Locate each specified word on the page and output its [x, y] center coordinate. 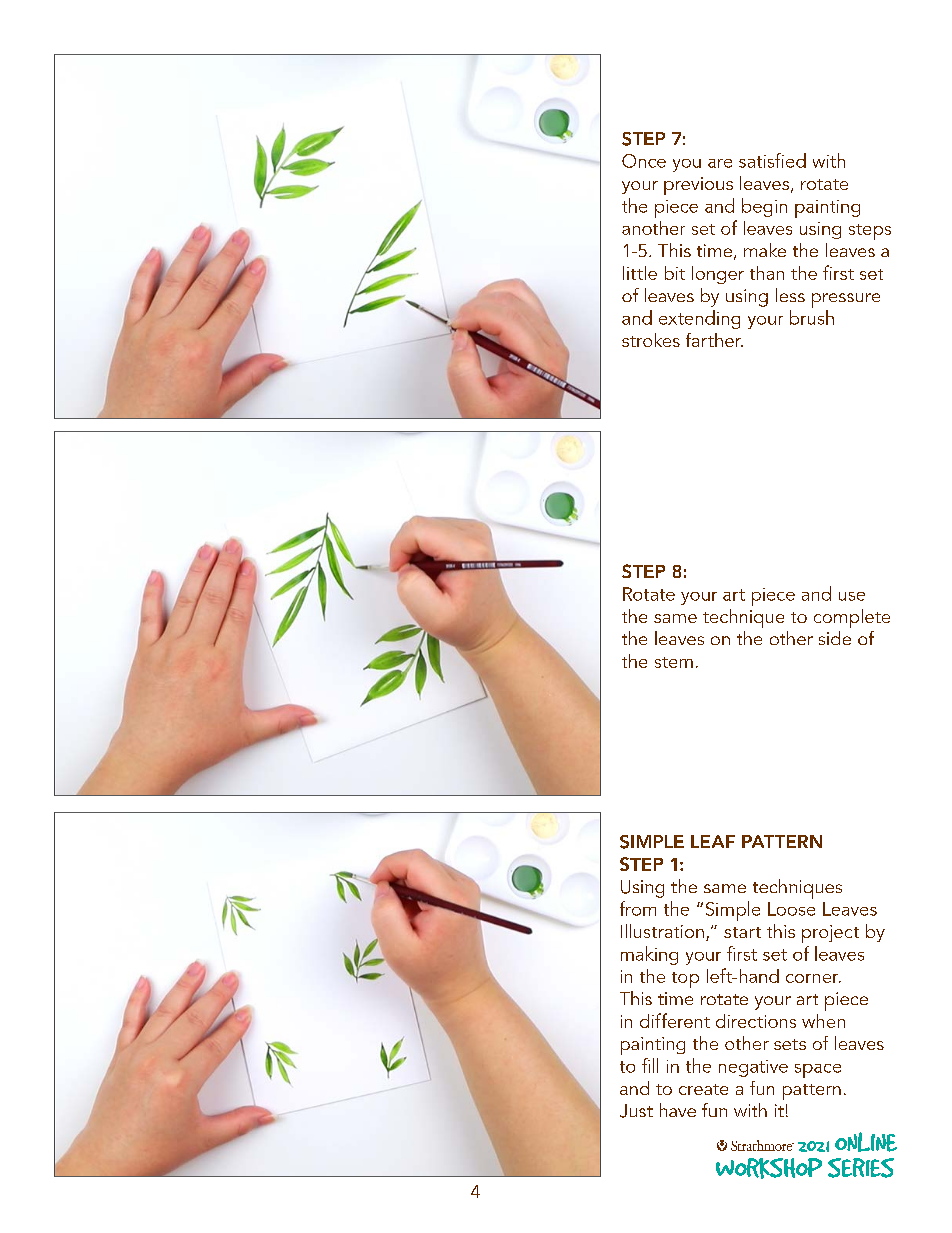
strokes [651, 340]
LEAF [713, 841]
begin [764, 207]
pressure [846, 300]
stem [674, 662]
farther [714, 340]
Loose [791, 909]
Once [644, 161]
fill [650, 1065]
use [852, 596]
